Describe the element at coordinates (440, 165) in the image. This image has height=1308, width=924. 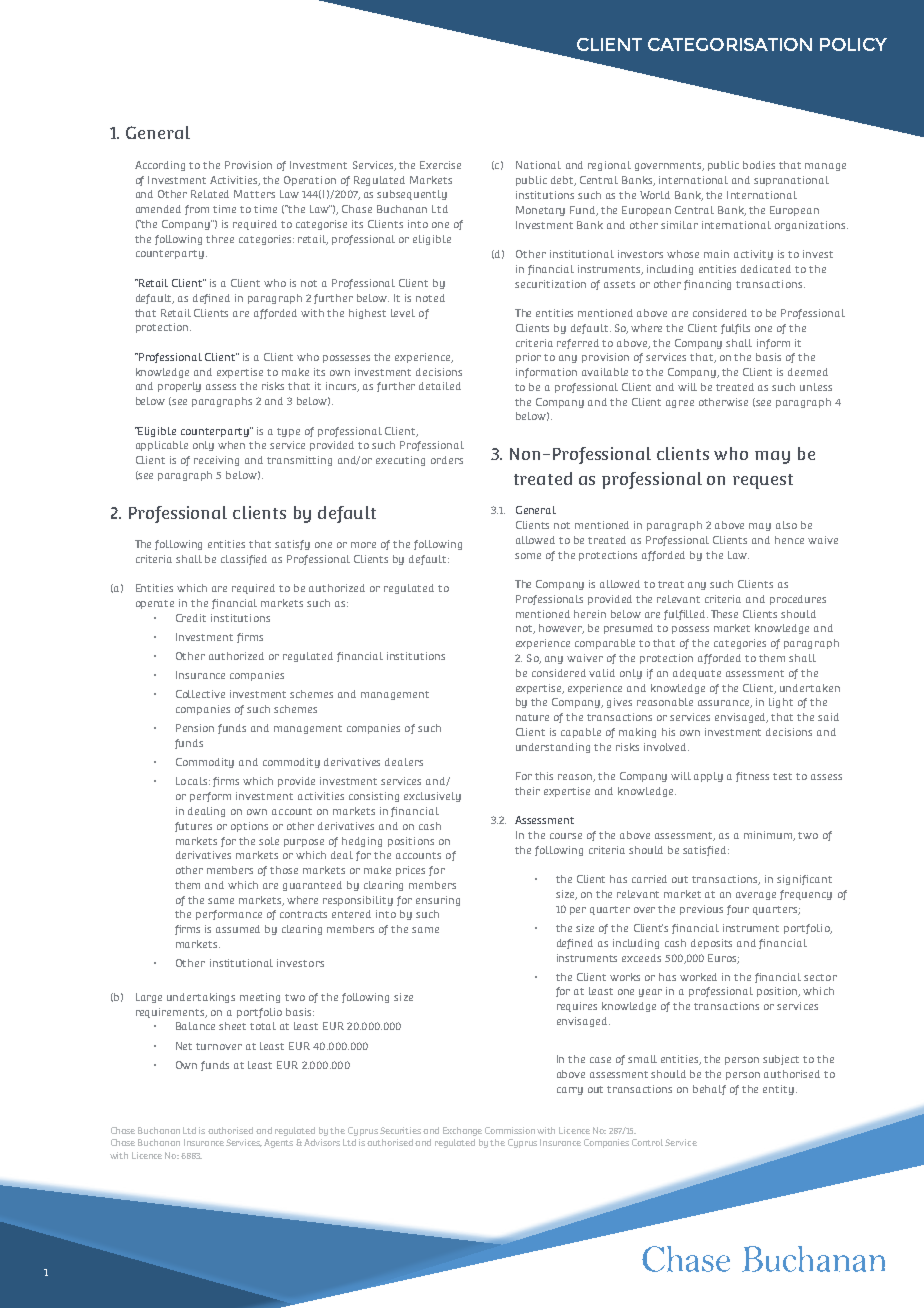
I see `Exercise` at that location.
